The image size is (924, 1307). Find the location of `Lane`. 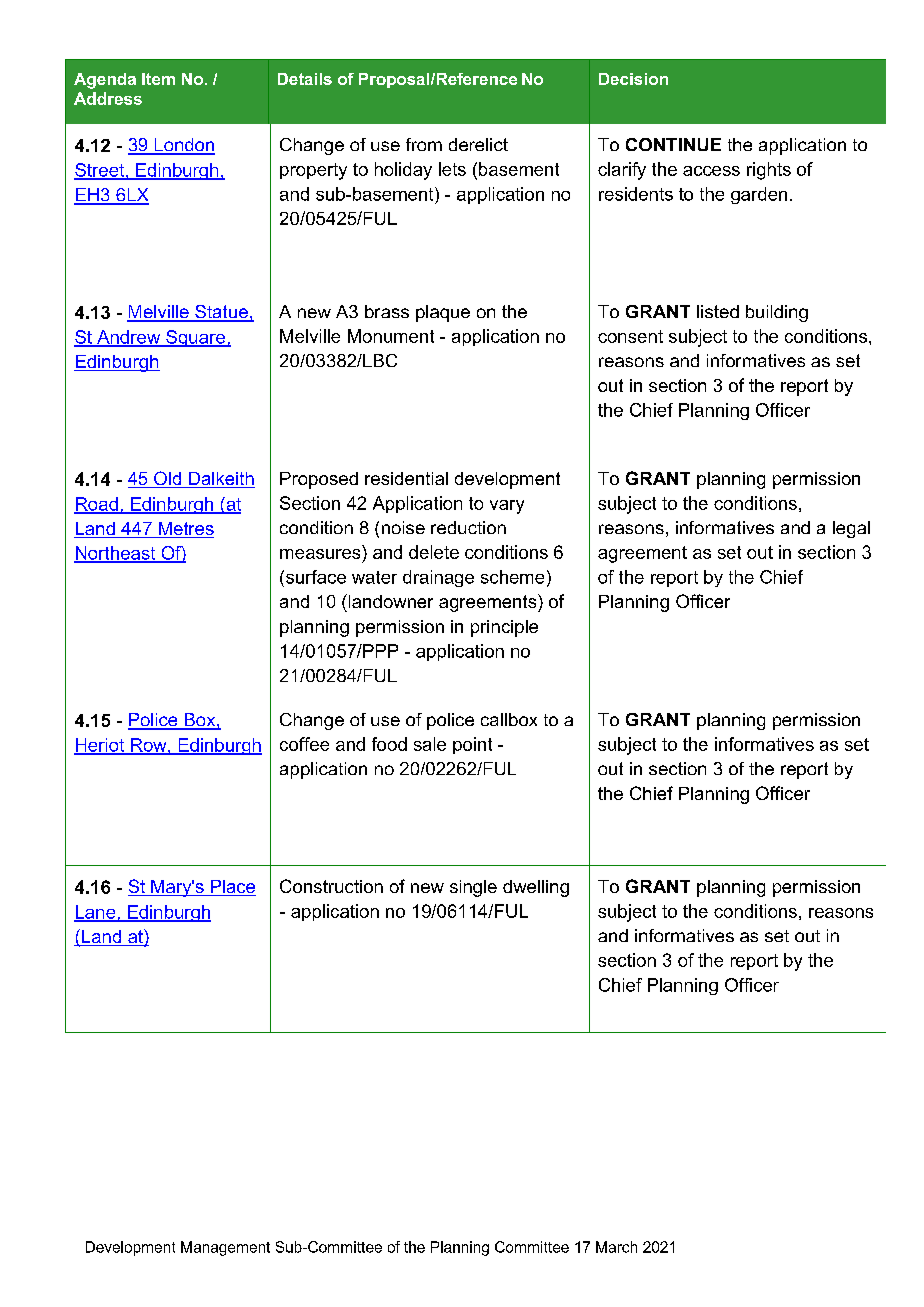

Lane is located at coordinates (96, 913).
